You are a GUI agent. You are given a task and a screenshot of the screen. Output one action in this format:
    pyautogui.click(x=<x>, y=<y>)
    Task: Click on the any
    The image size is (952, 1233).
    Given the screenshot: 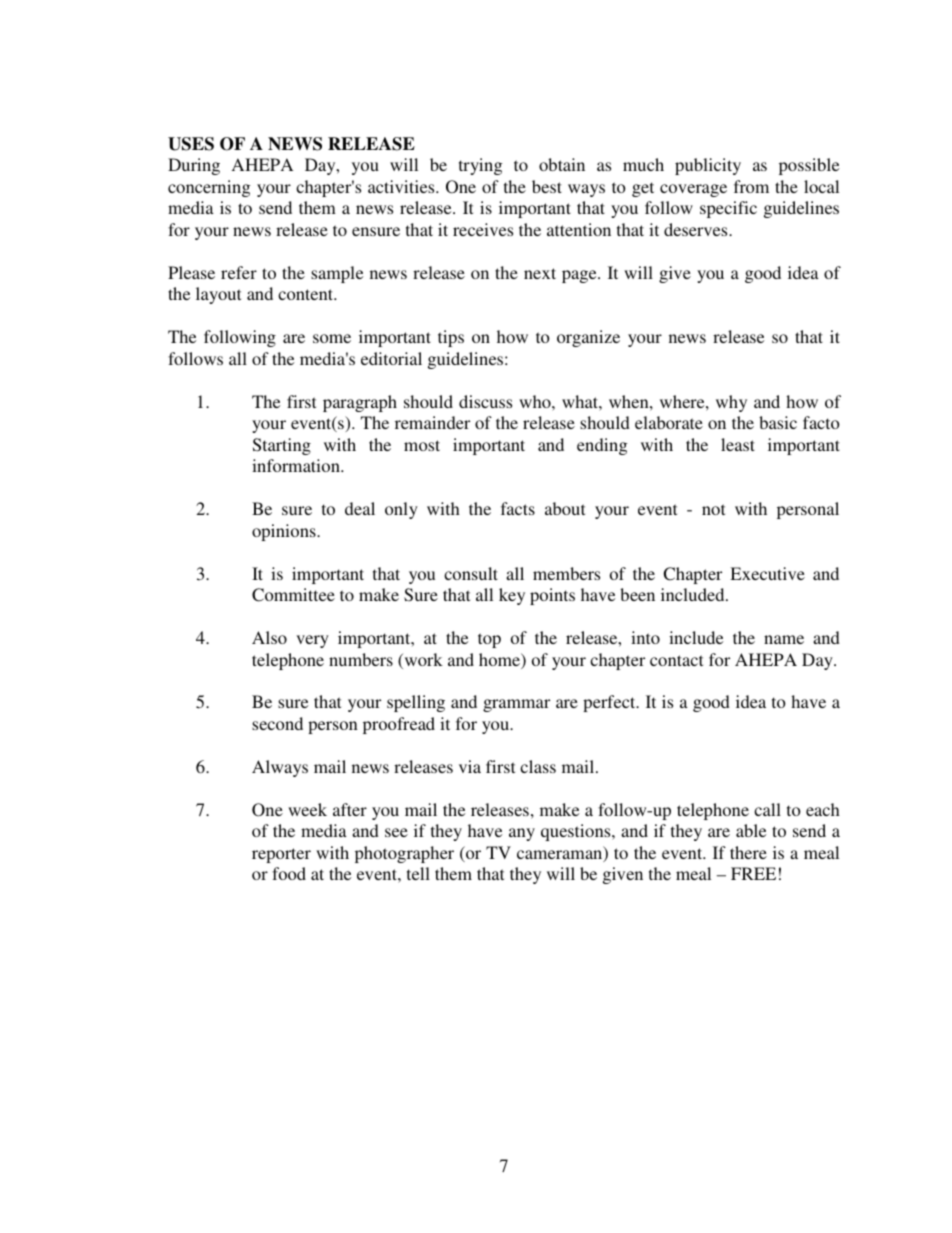 What is the action you would take?
    pyautogui.click(x=522, y=834)
